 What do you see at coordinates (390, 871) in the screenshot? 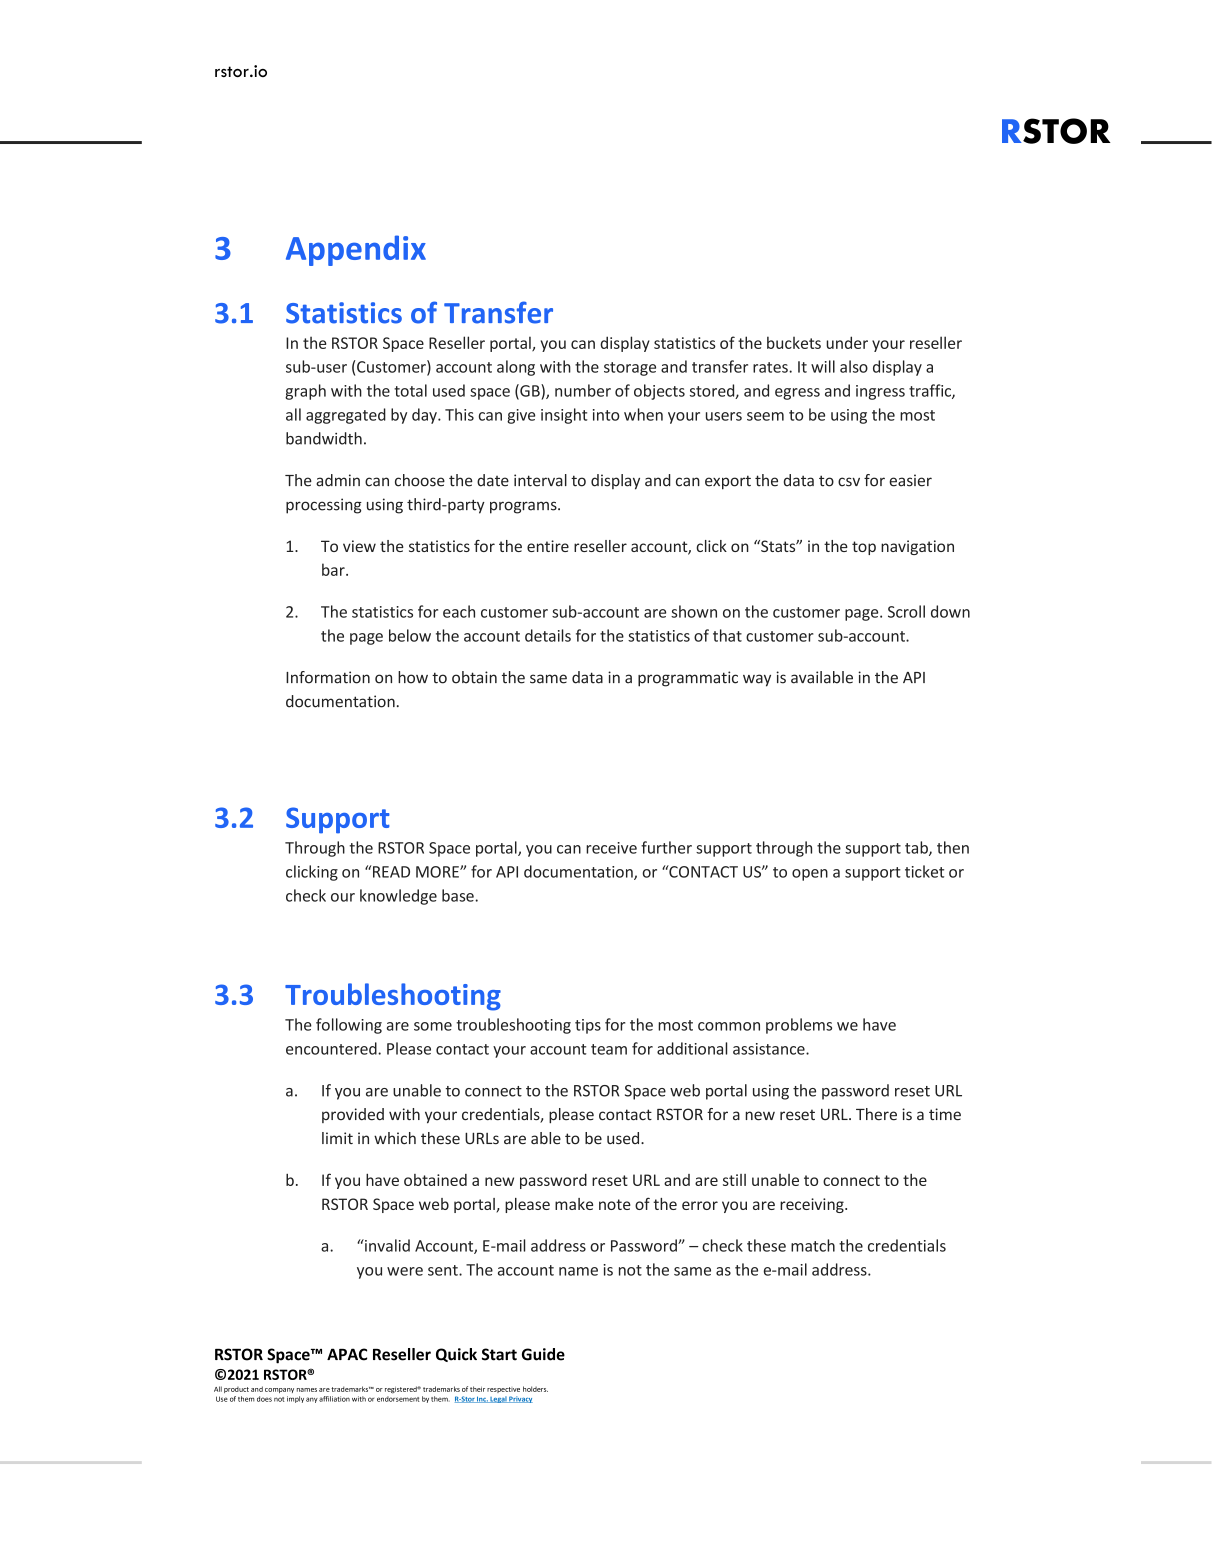
I see `READ` at bounding box center [390, 871].
